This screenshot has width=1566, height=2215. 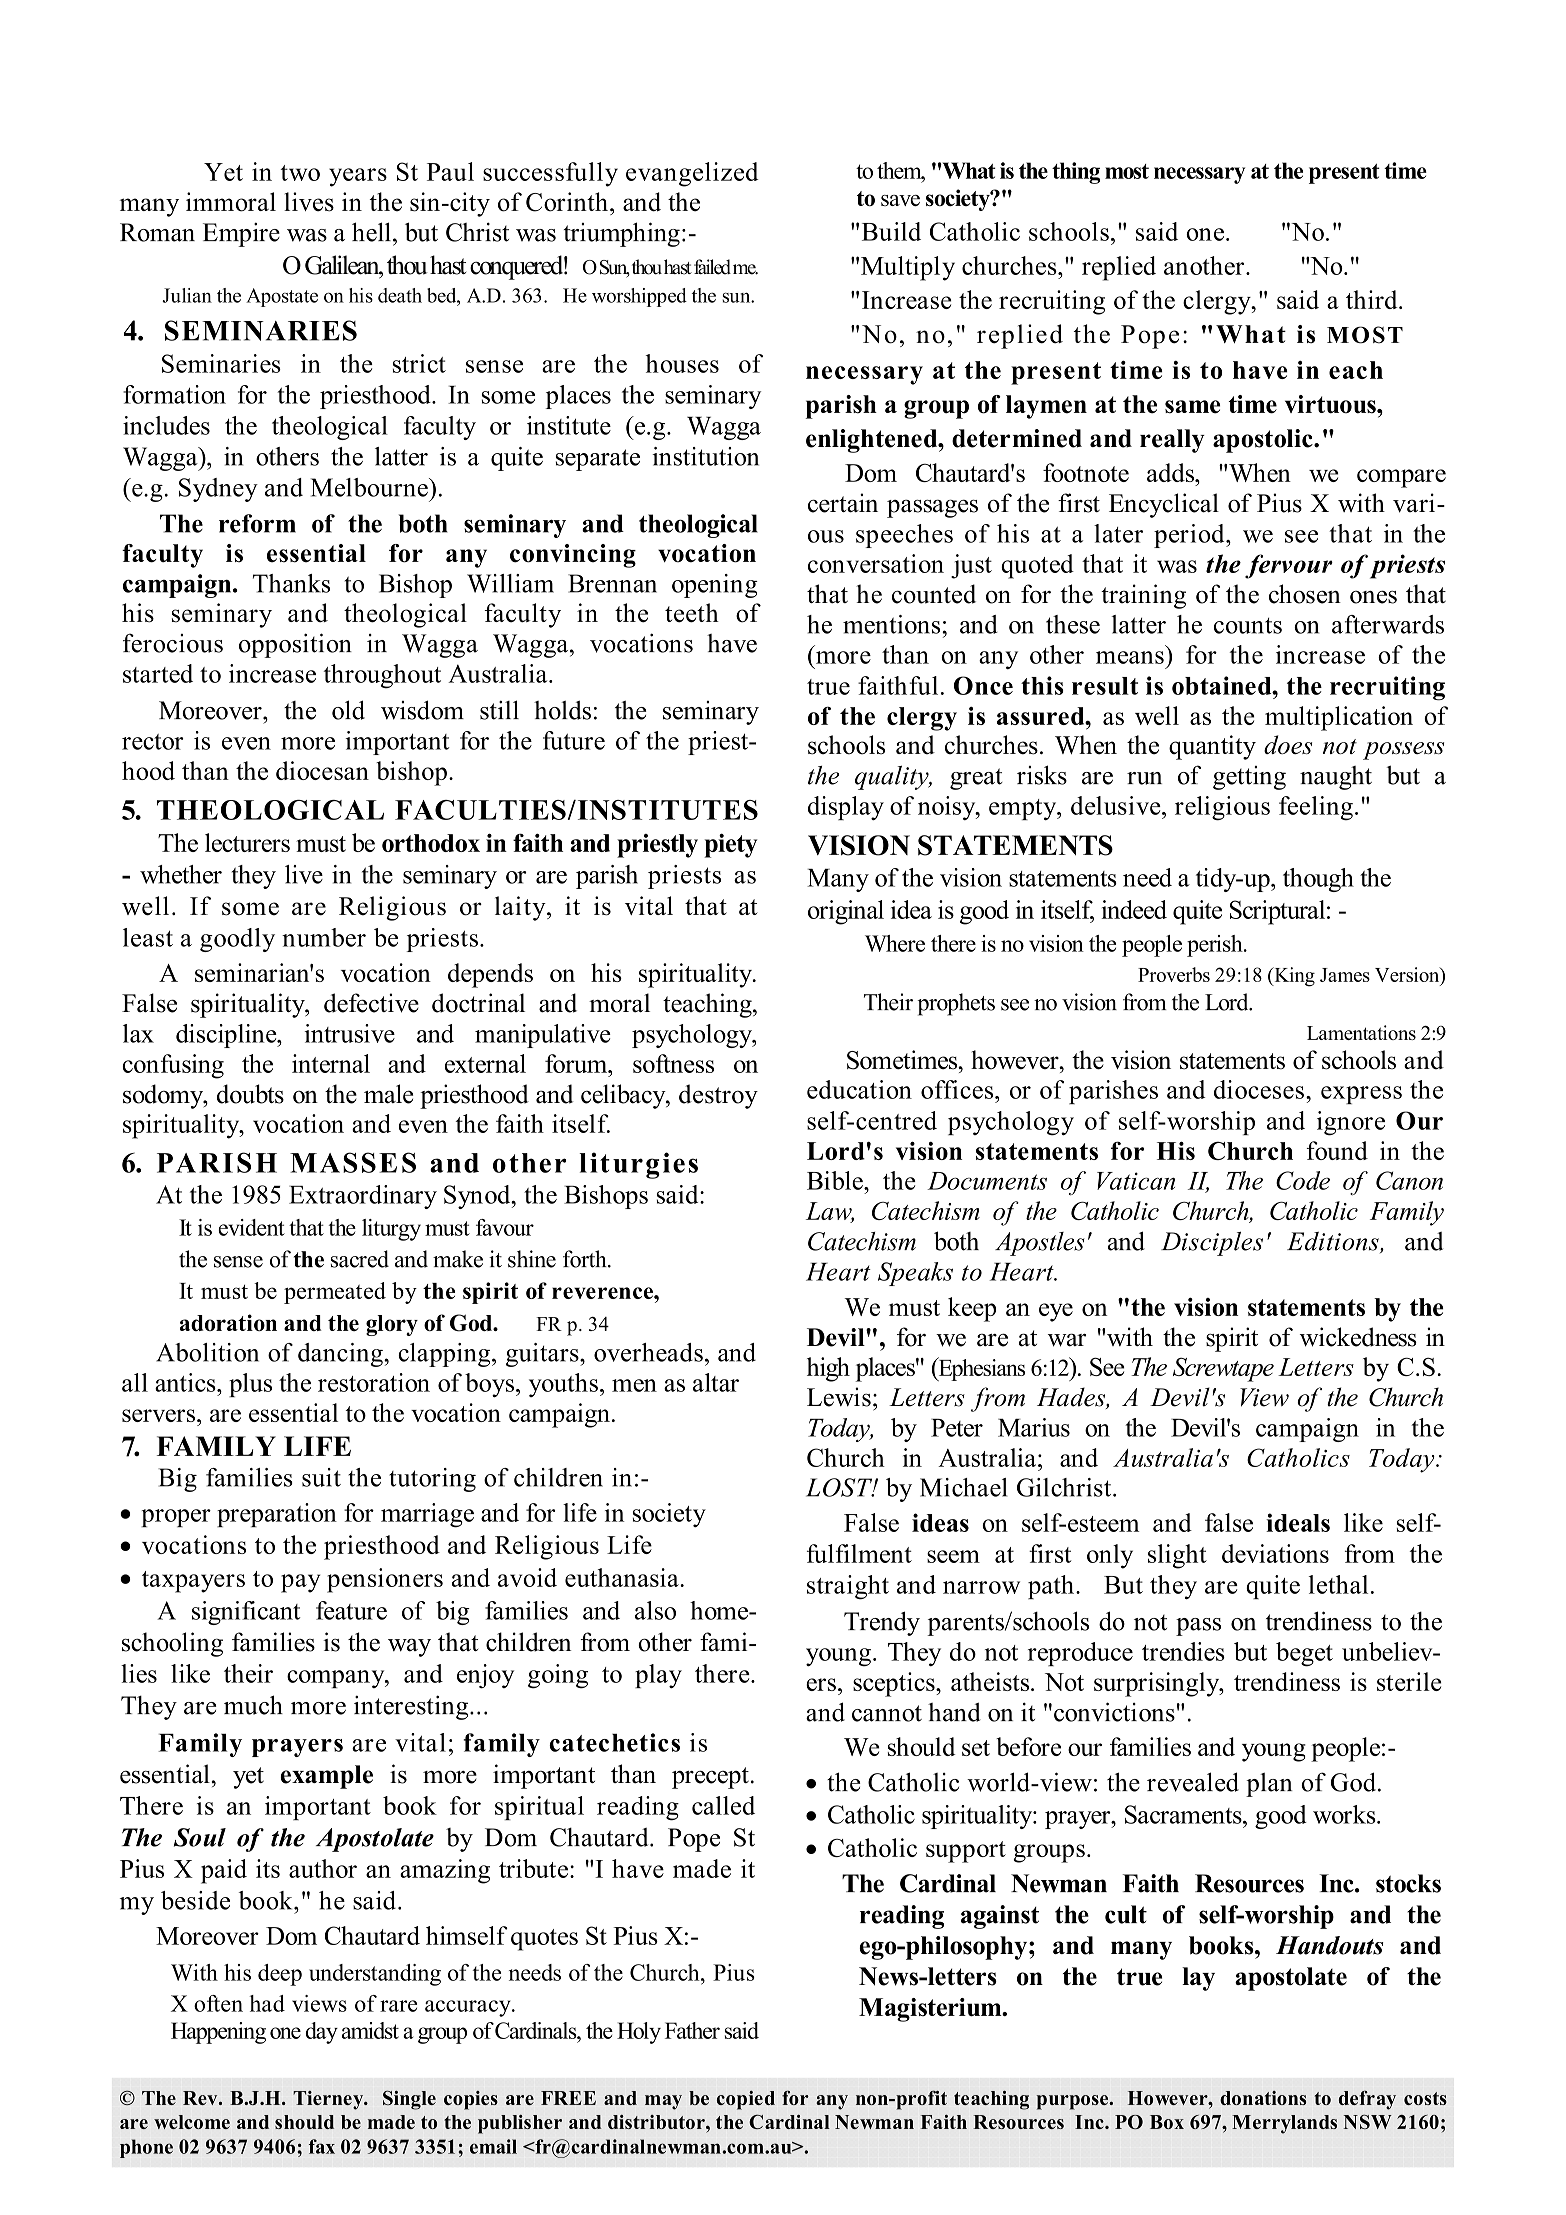 What do you see at coordinates (712, 267) in the screenshot?
I see `failed` at bounding box center [712, 267].
